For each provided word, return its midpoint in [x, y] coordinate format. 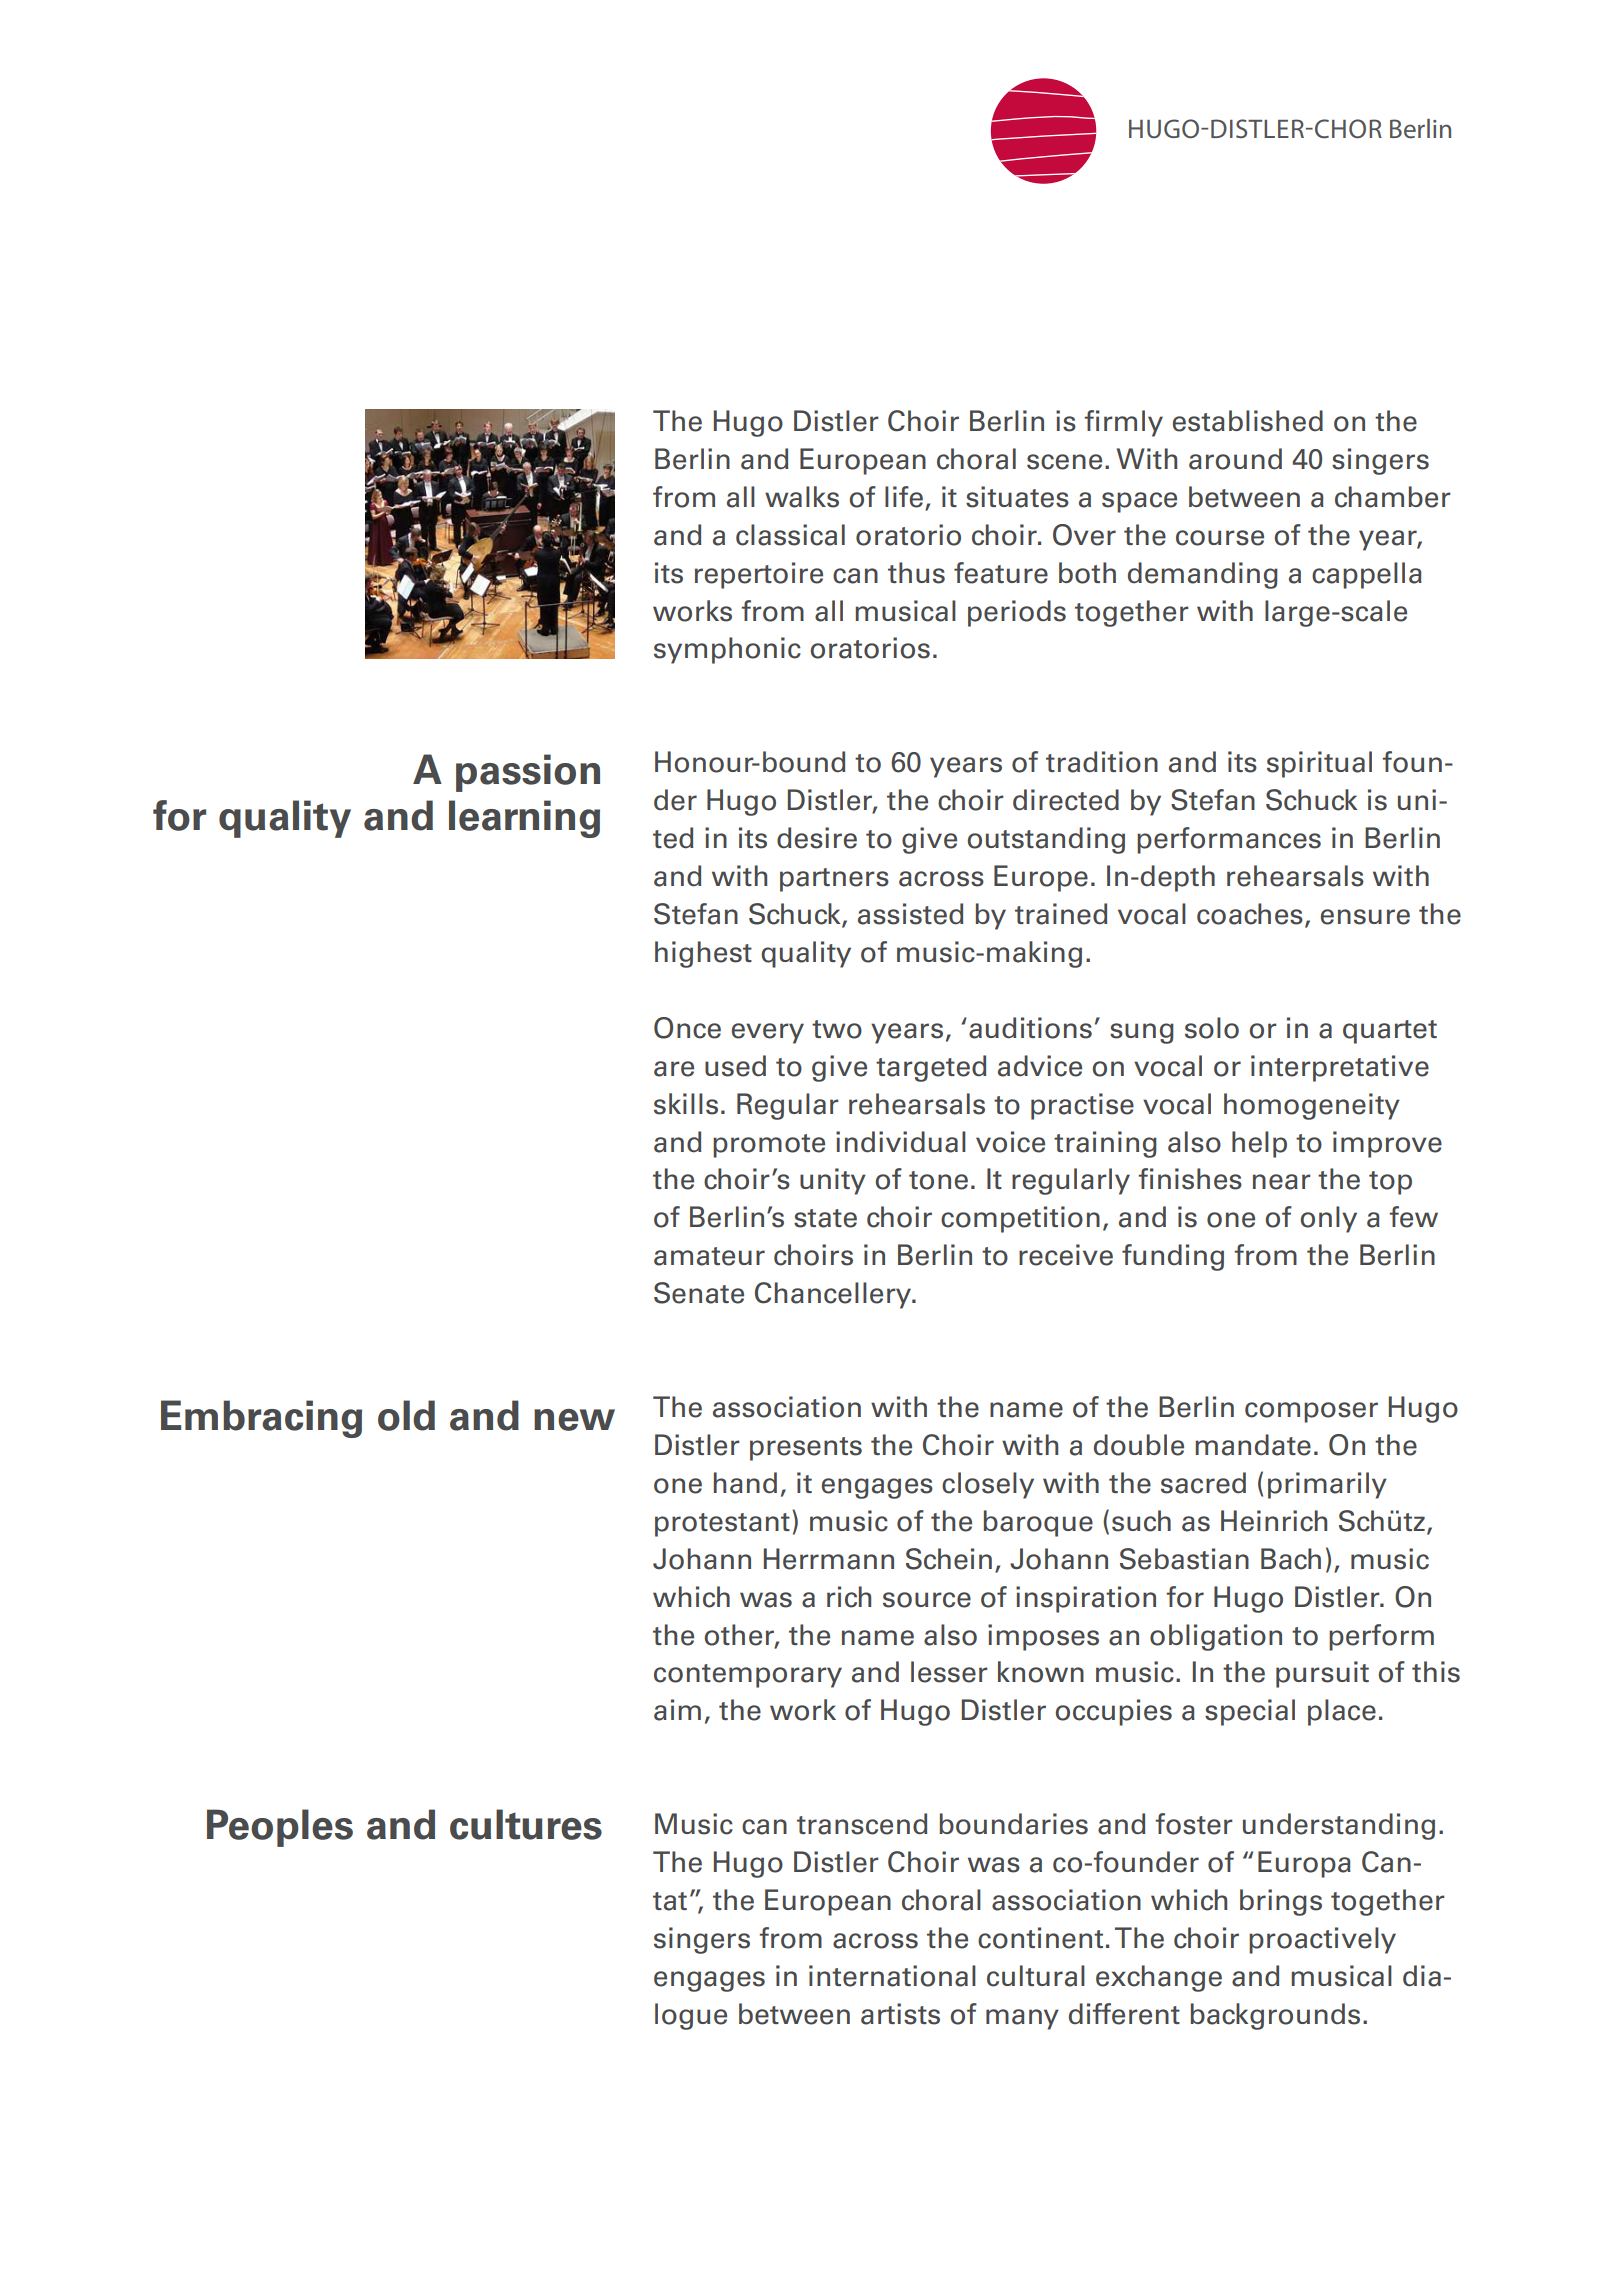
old [406, 1415]
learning [524, 819]
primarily [1327, 1485]
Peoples [280, 1828]
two [837, 1029]
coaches [1250, 914]
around [1235, 459]
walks [802, 497]
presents [806, 1449]
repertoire [759, 575]
